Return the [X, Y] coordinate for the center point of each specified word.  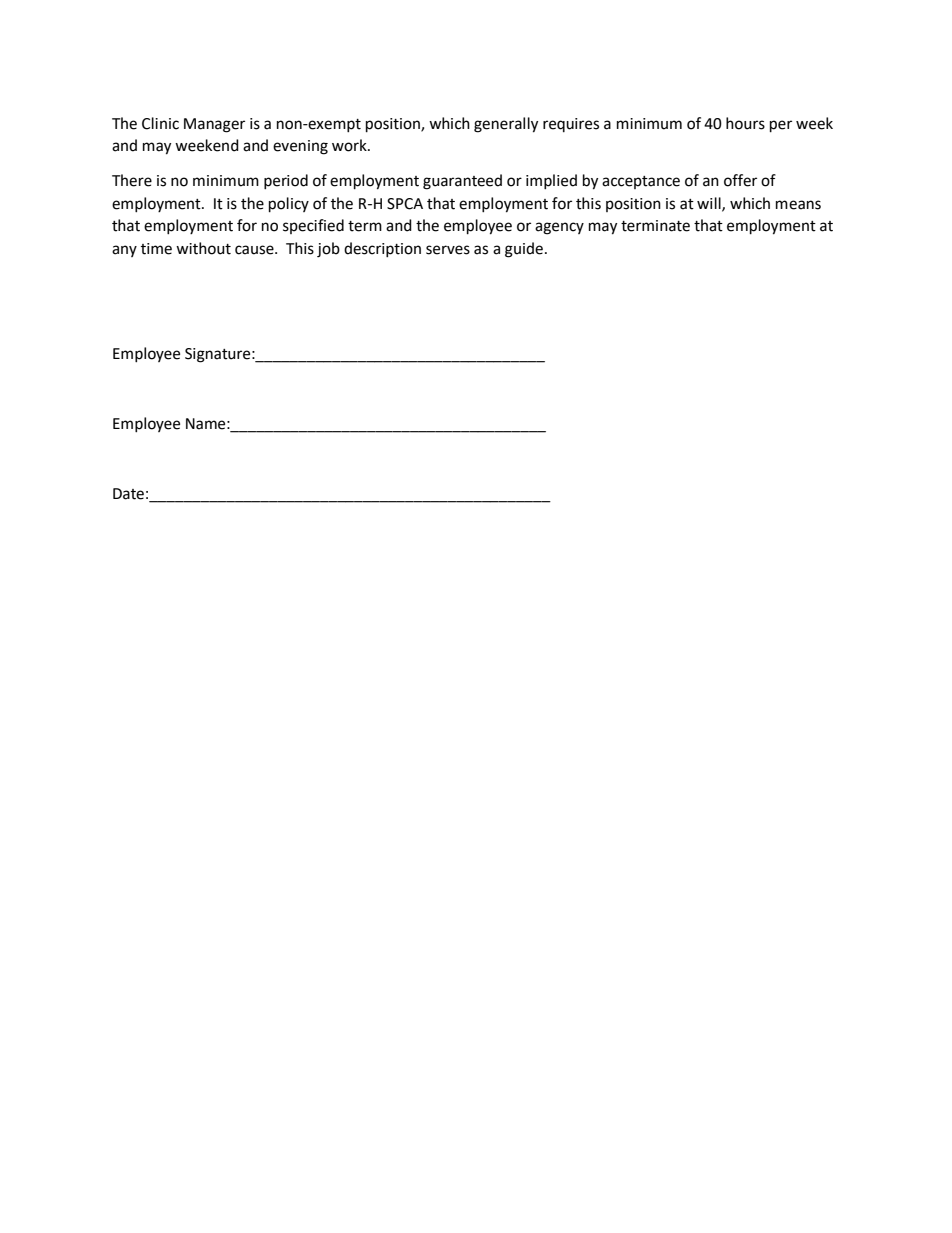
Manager [214, 125]
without [203, 248]
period [286, 181]
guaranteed [462, 182]
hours [745, 123]
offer [740, 180]
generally [506, 125]
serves [448, 250]
